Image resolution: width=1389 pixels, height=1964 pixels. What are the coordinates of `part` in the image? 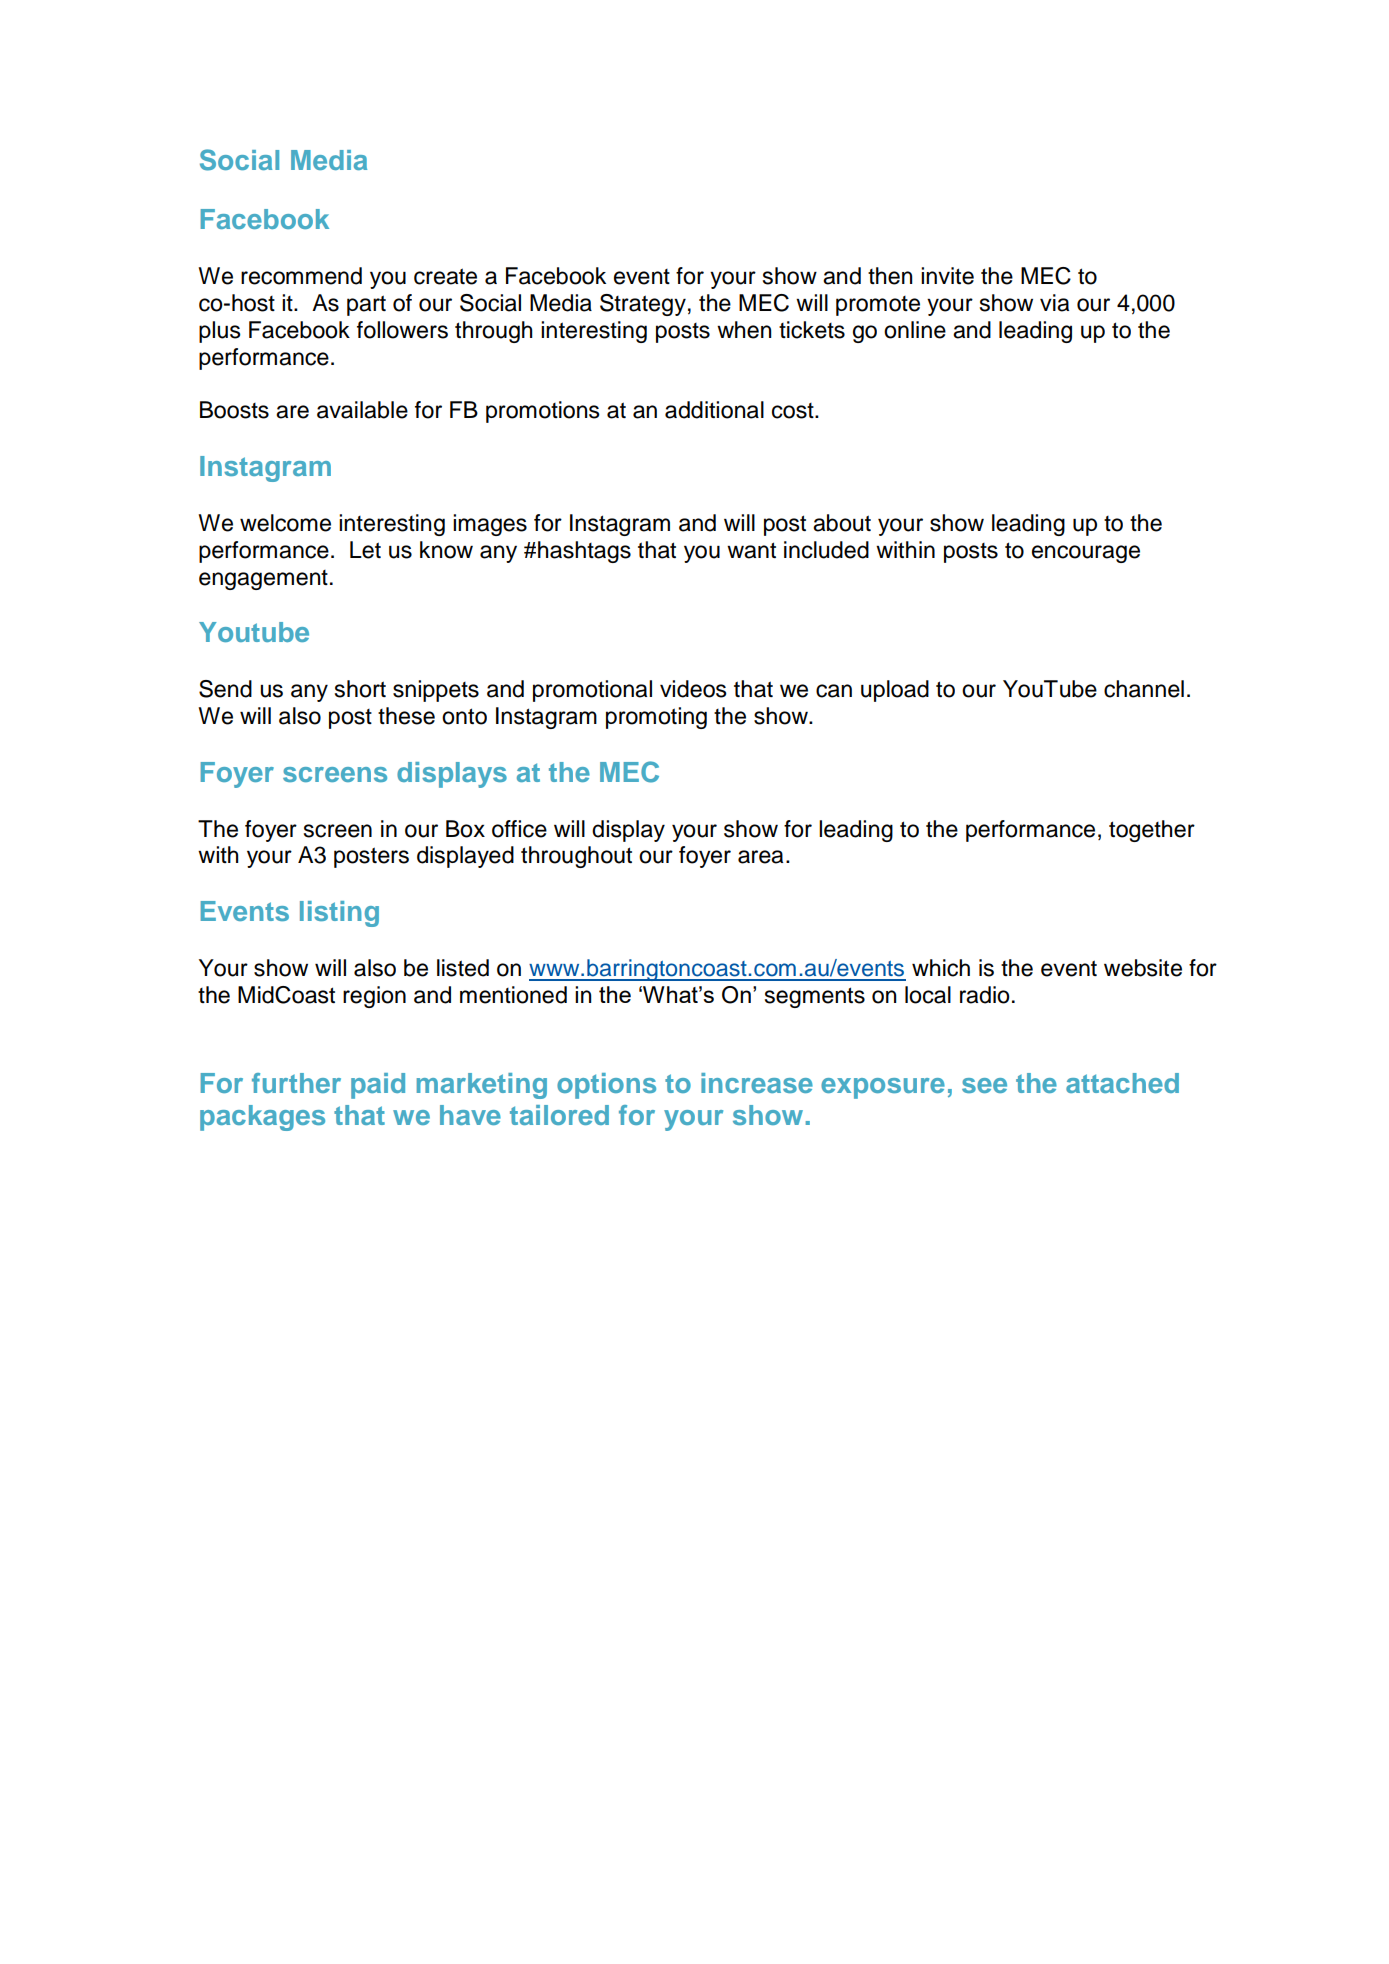 It's located at (366, 305).
